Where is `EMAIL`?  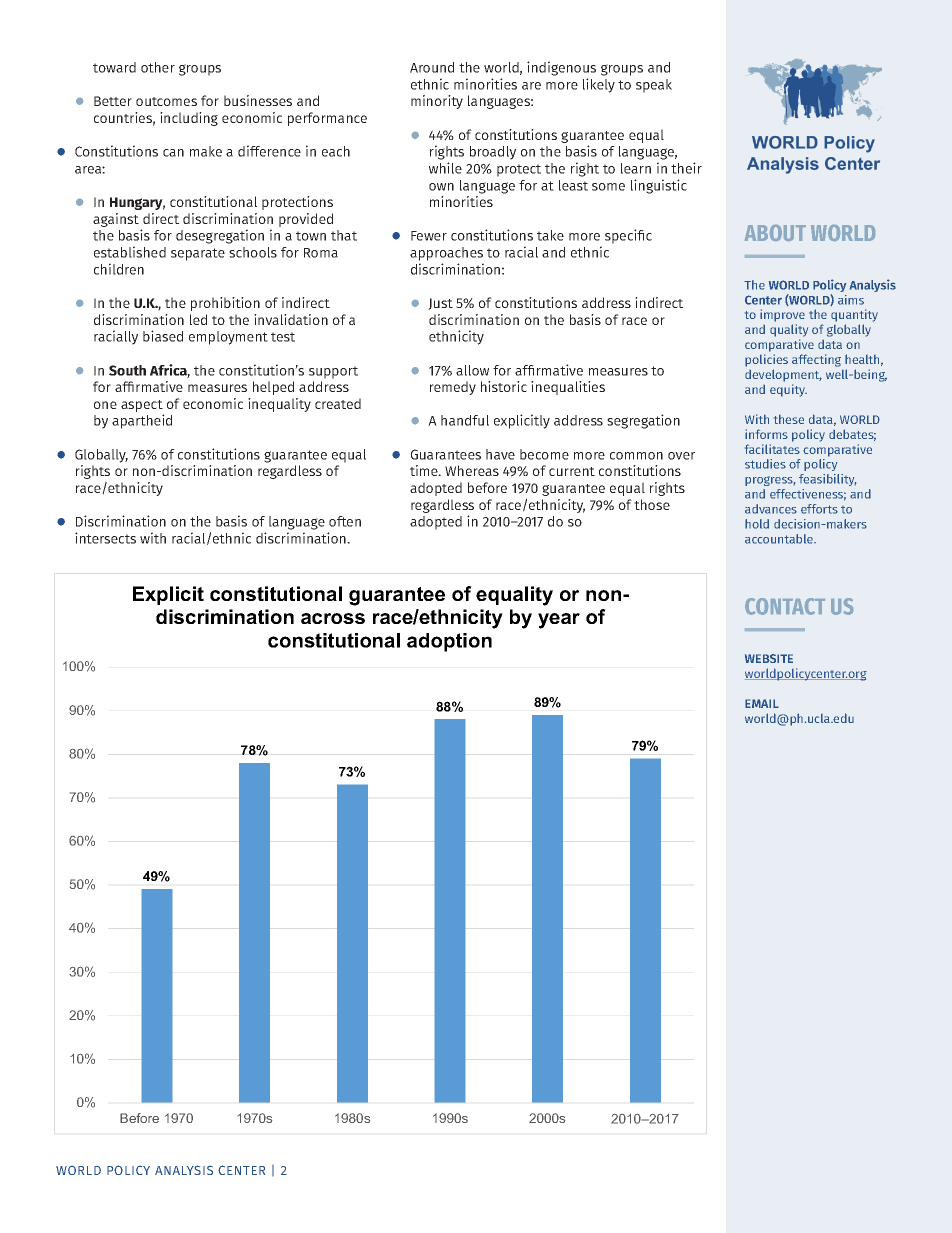
EMAIL is located at coordinates (762, 703).
